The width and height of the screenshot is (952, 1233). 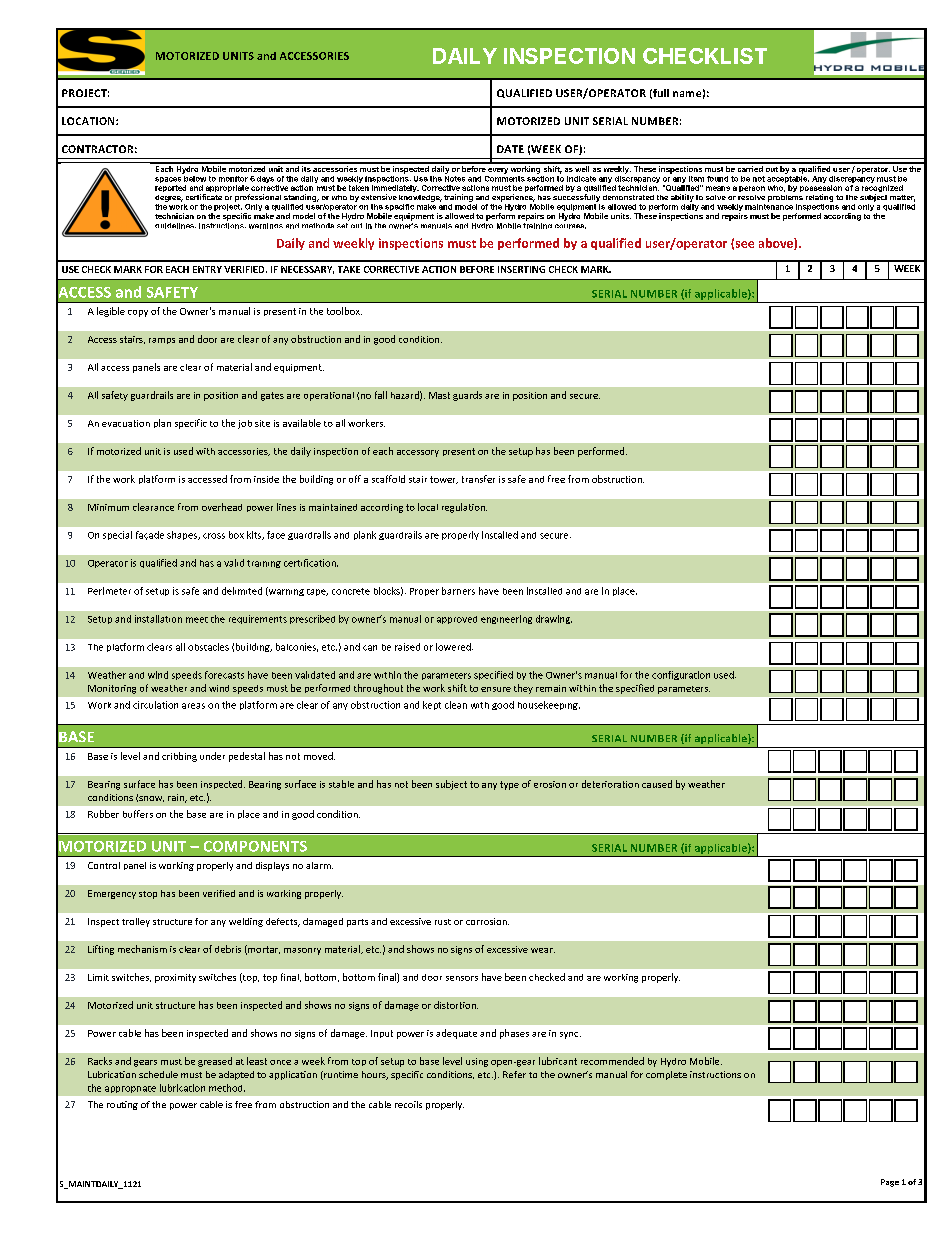 I want to click on routing, so click(x=122, y=1105).
